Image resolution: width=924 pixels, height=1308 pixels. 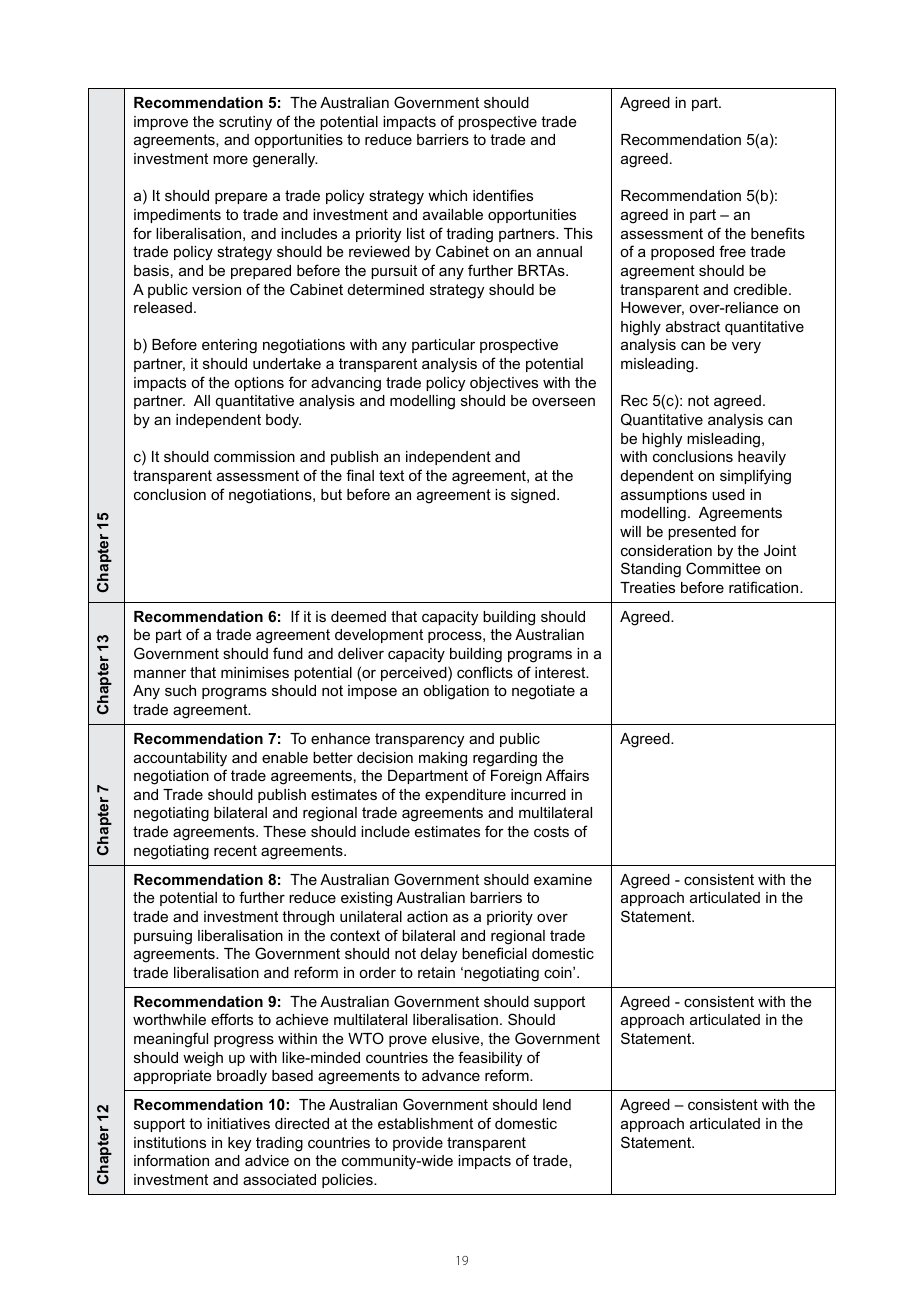 I want to click on key, so click(x=239, y=1144).
